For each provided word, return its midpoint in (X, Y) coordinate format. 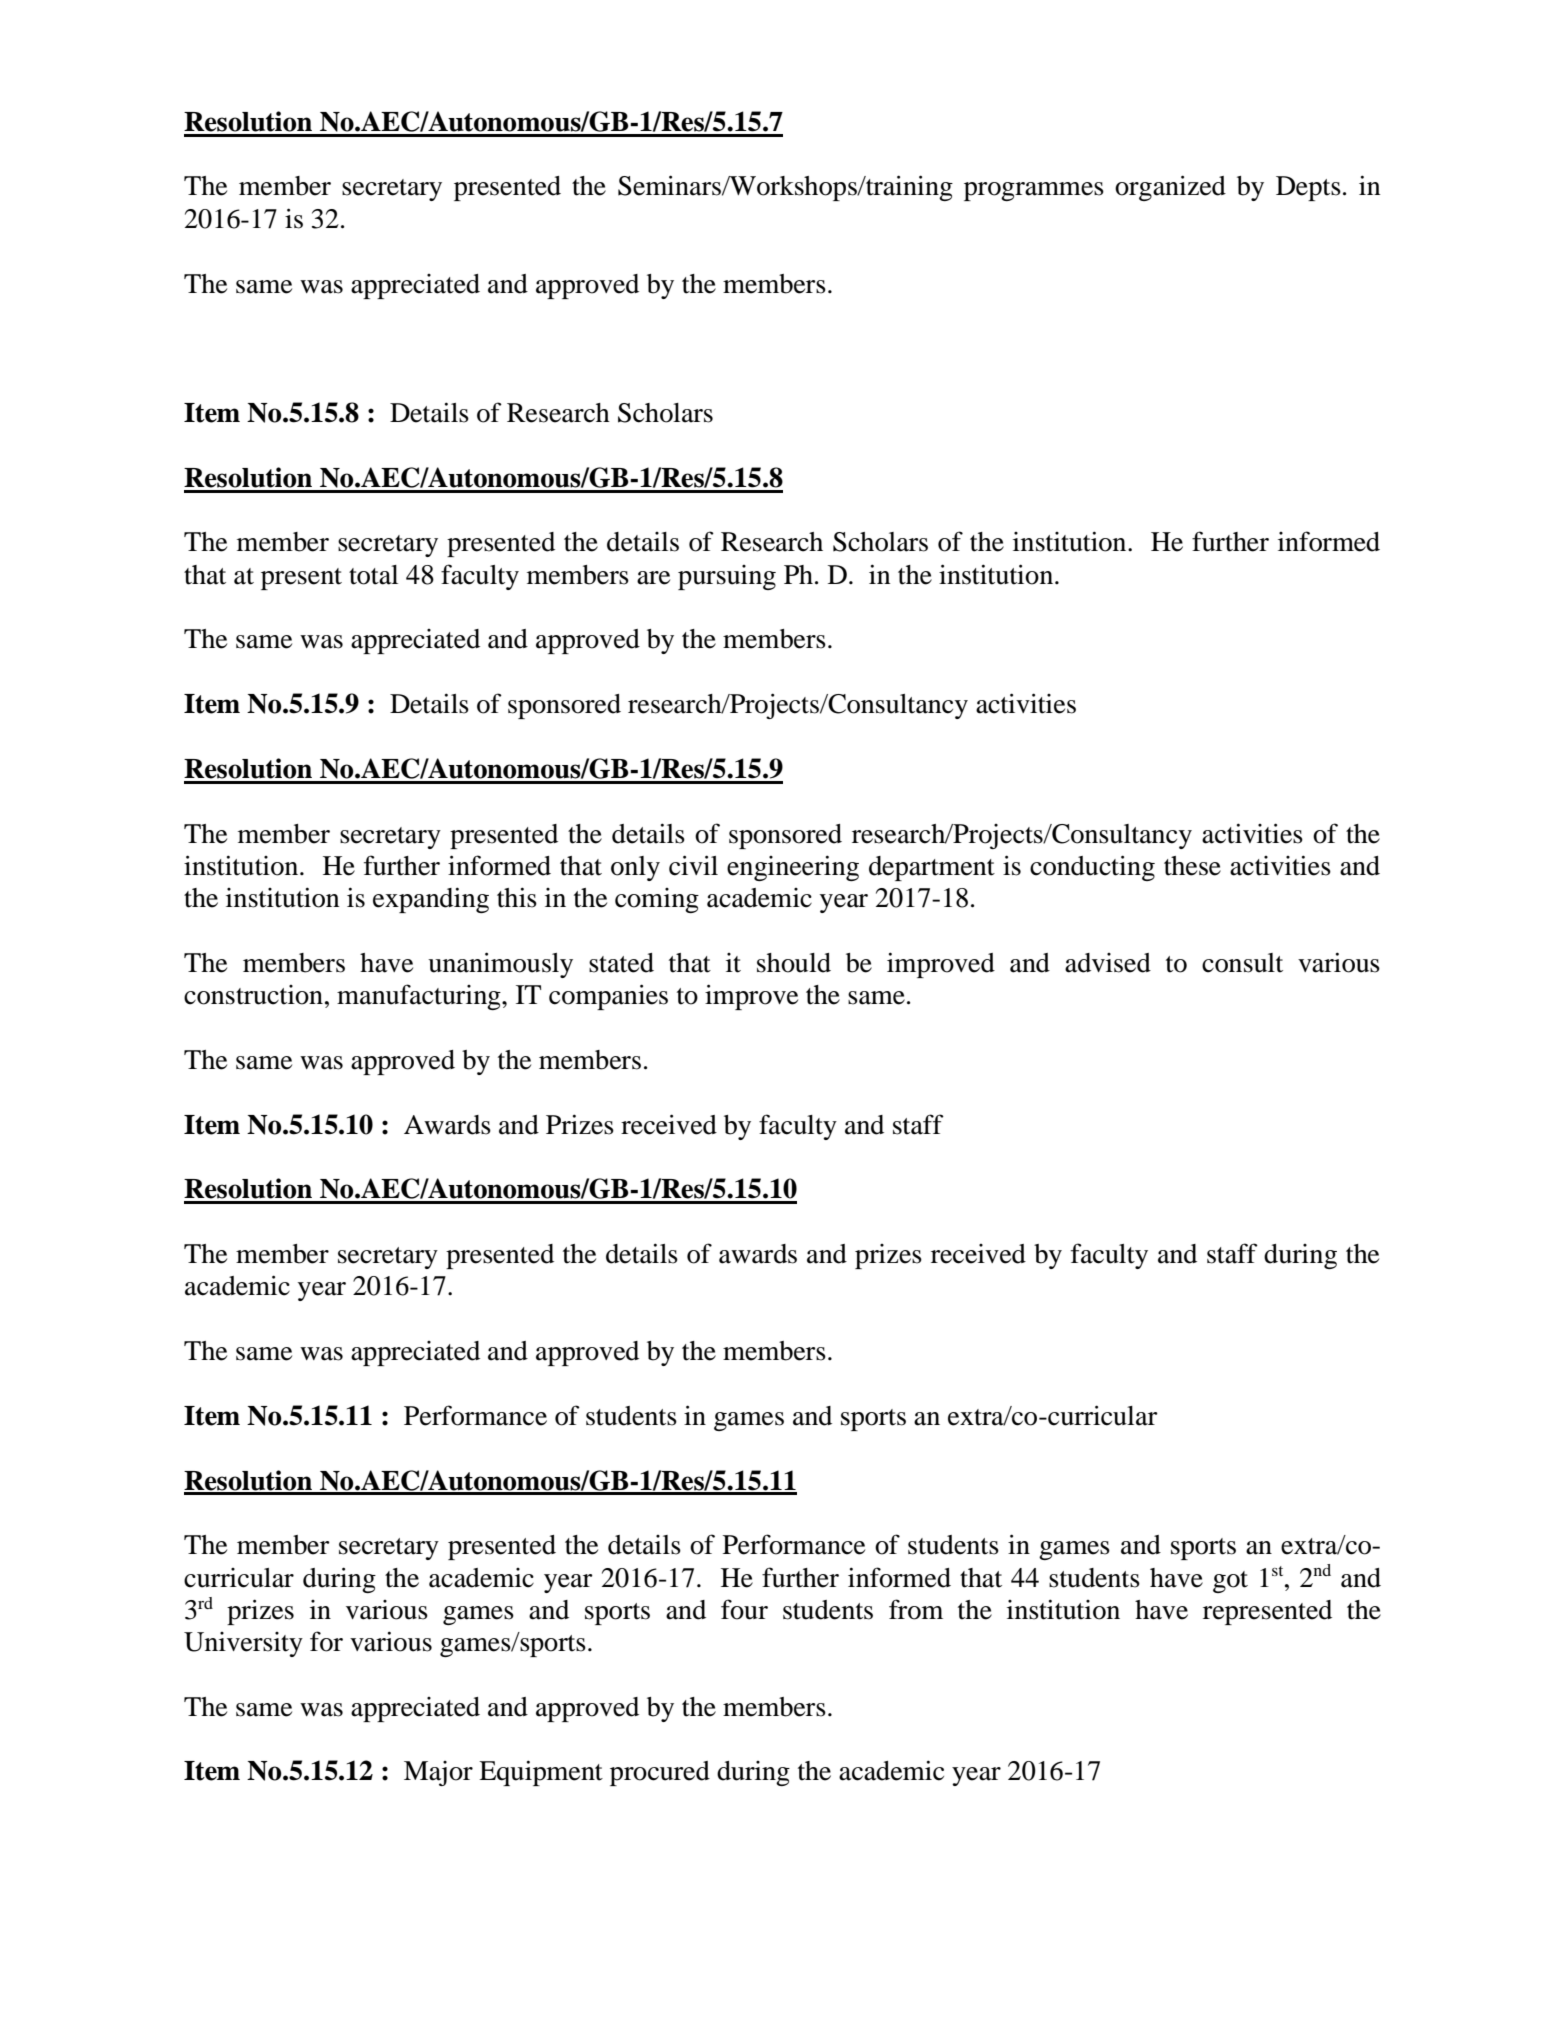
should (794, 963)
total (373, 575)
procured (660, 1773)
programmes (1034, 191)
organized (1170, 188)
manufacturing (420, 997)
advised (1108, 963)
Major (438, 1773)
